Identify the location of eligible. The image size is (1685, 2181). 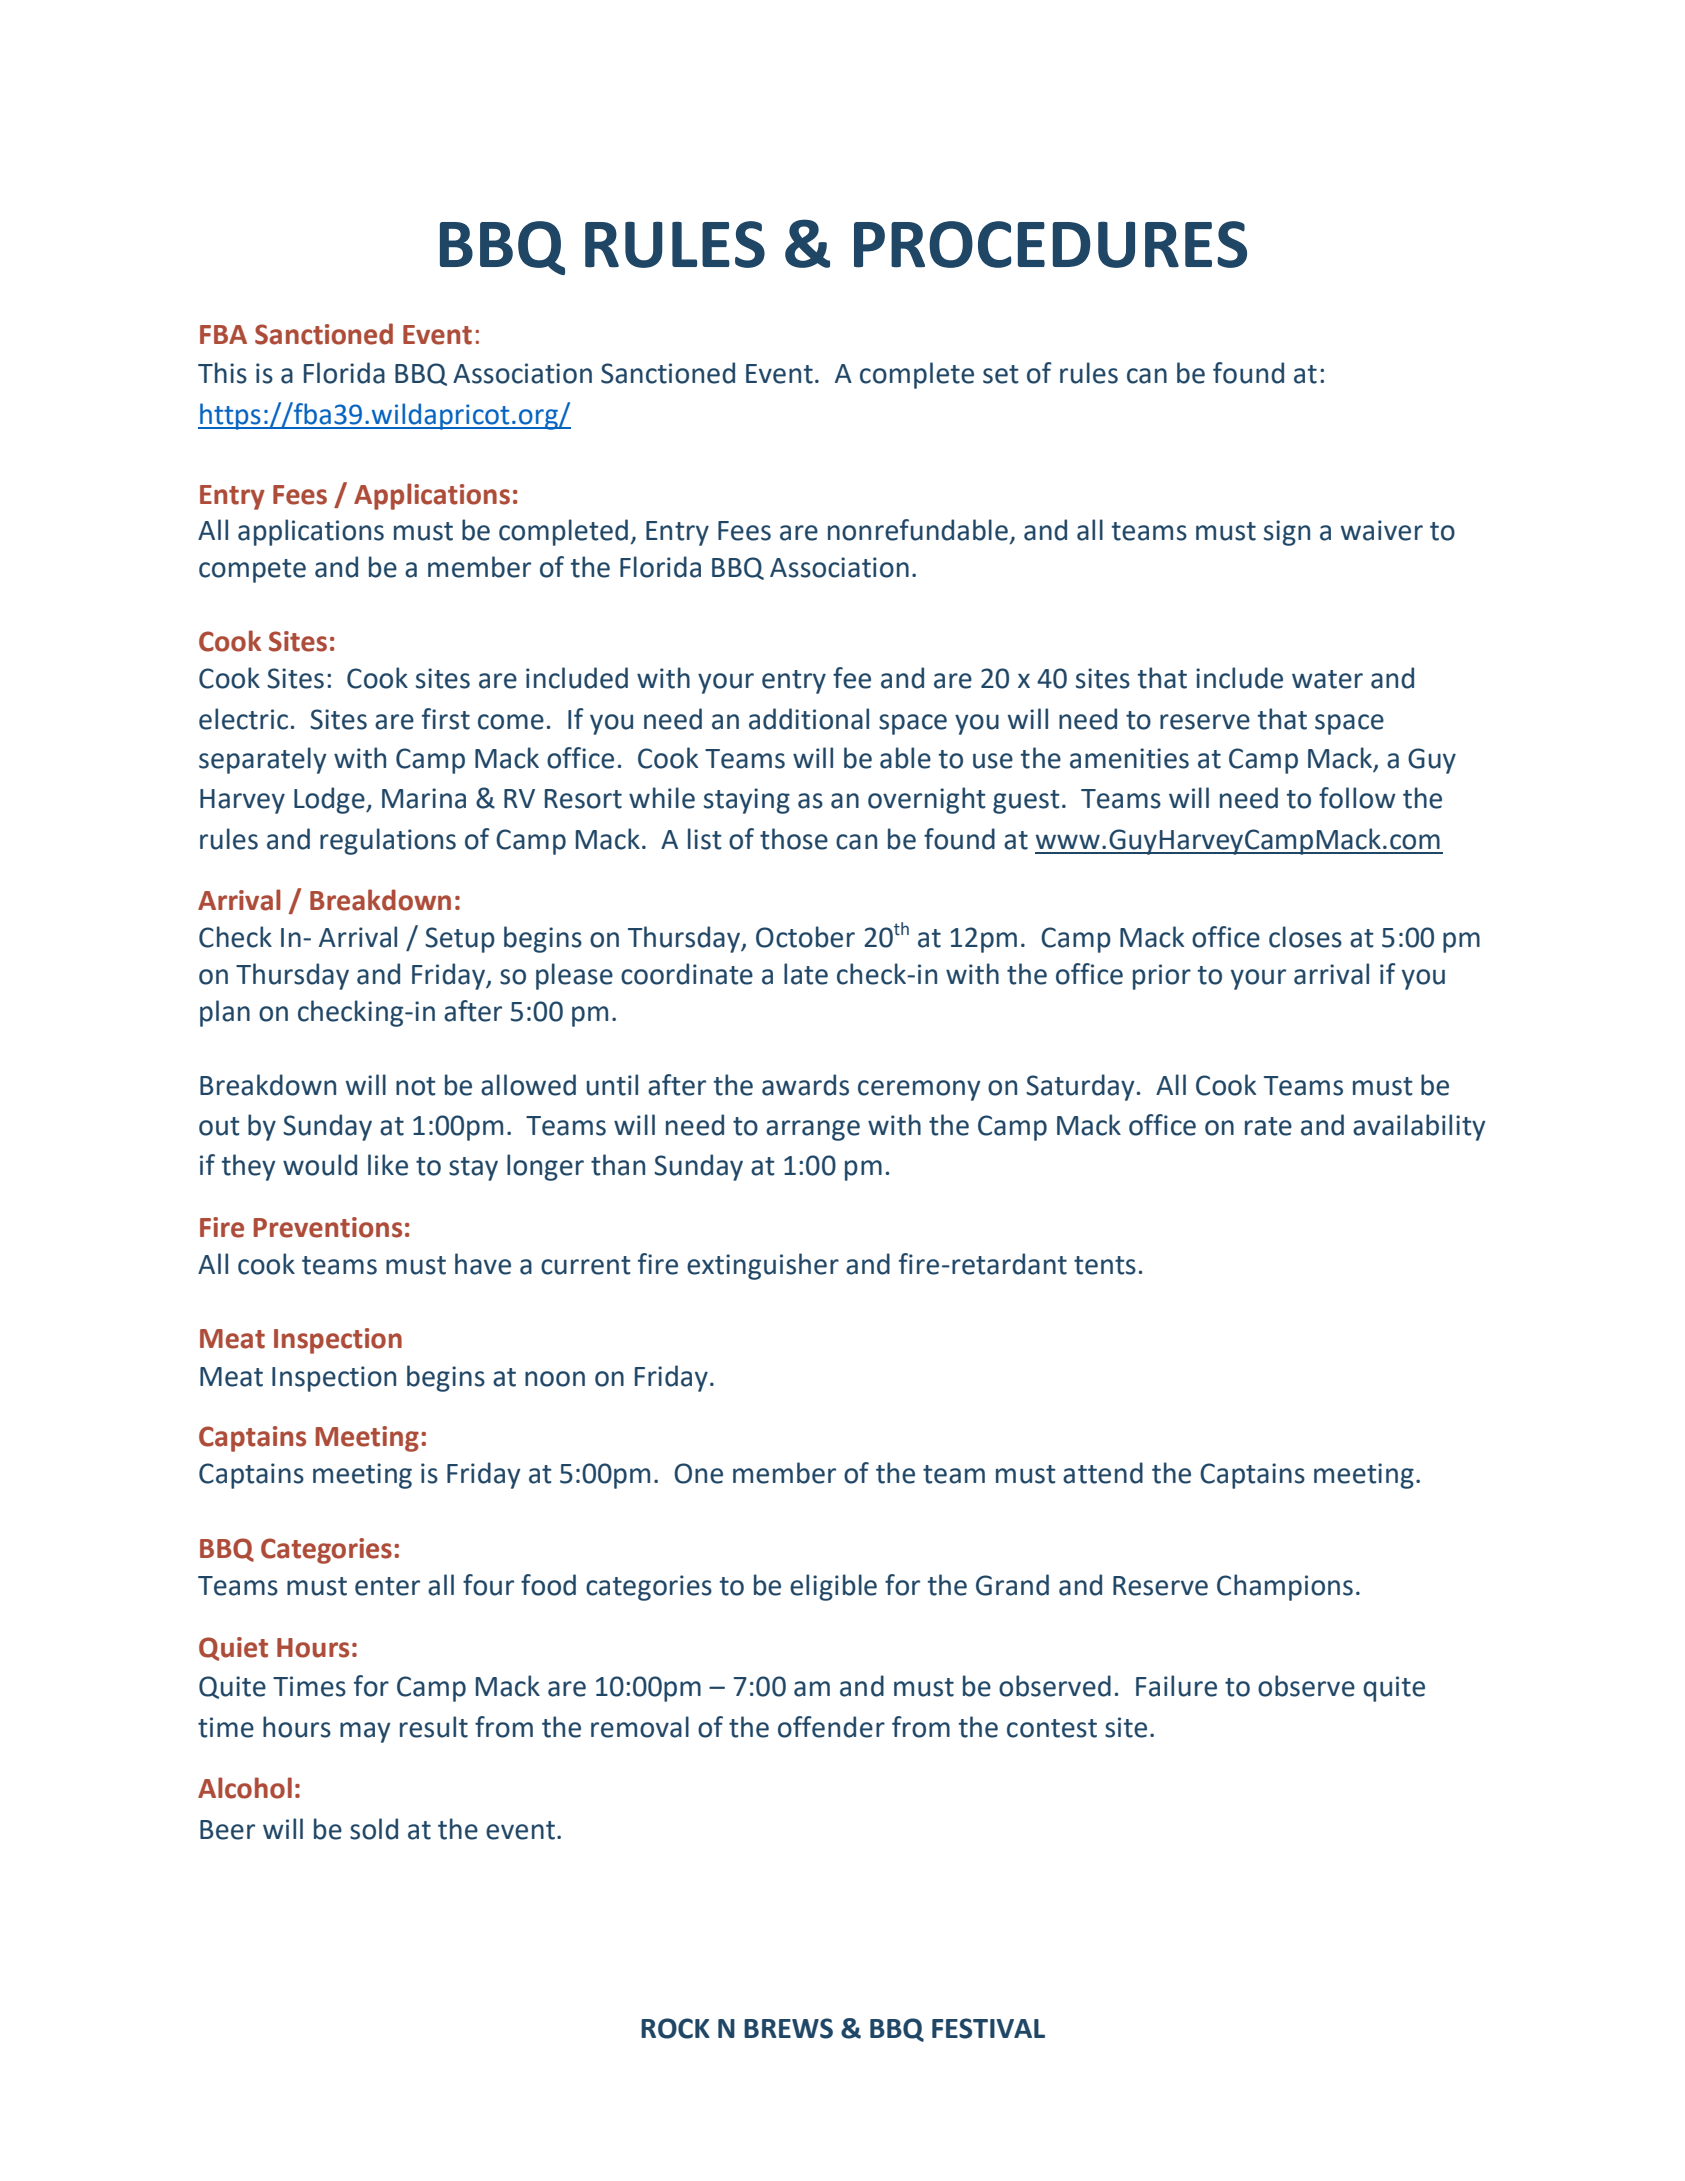
(833, 1587).
